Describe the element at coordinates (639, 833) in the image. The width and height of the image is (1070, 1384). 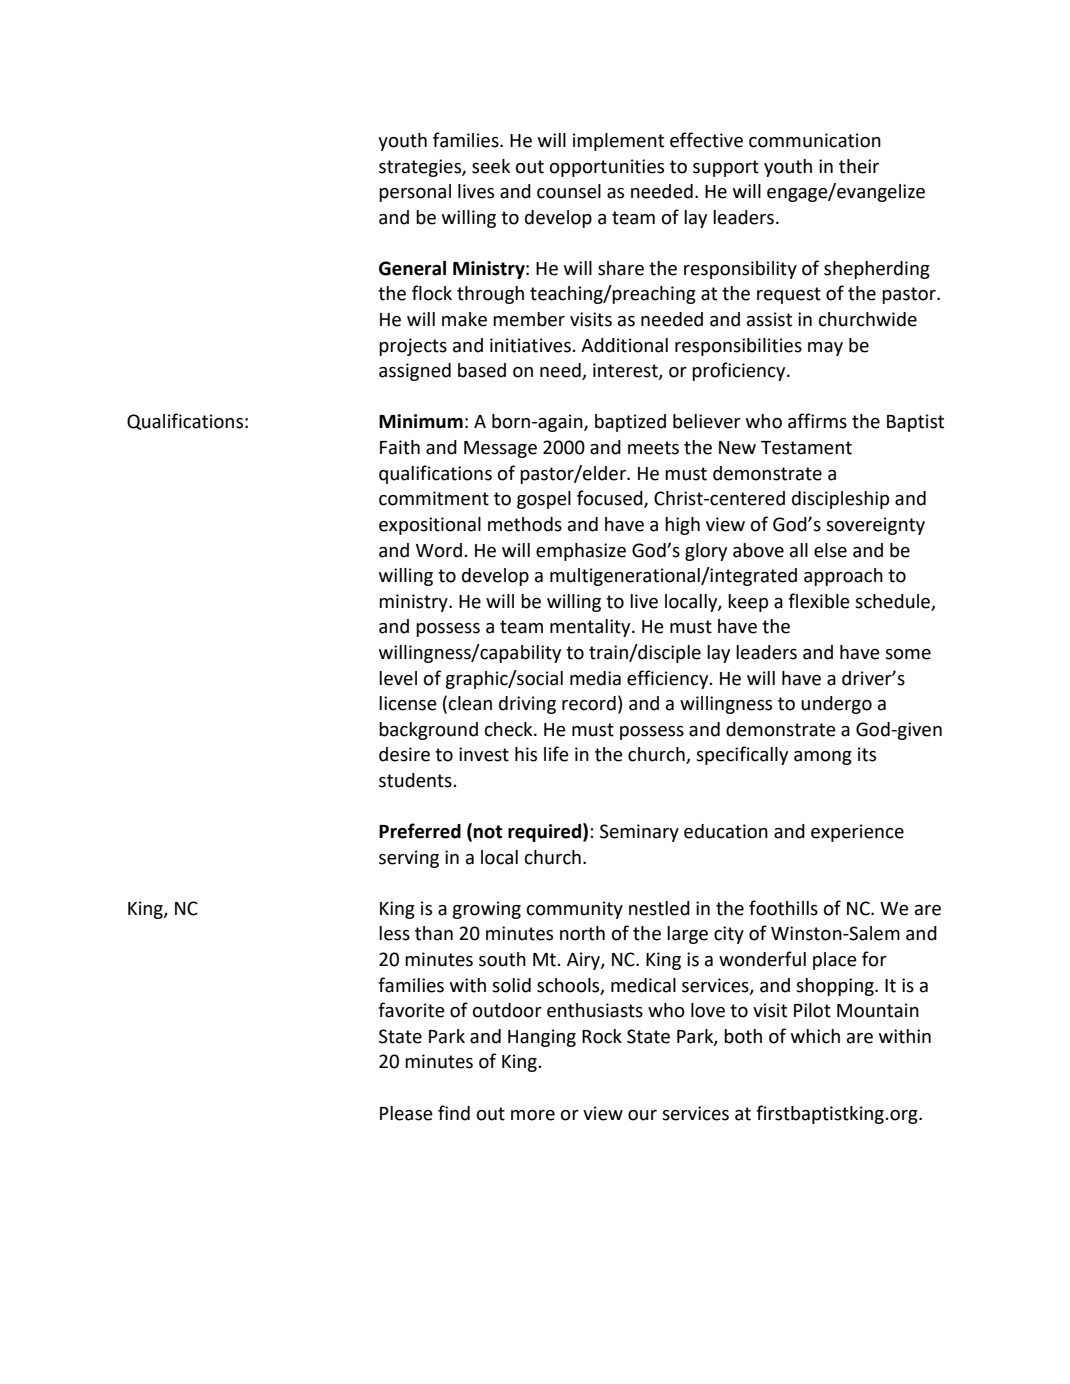
I see `Seminary` at that location.
